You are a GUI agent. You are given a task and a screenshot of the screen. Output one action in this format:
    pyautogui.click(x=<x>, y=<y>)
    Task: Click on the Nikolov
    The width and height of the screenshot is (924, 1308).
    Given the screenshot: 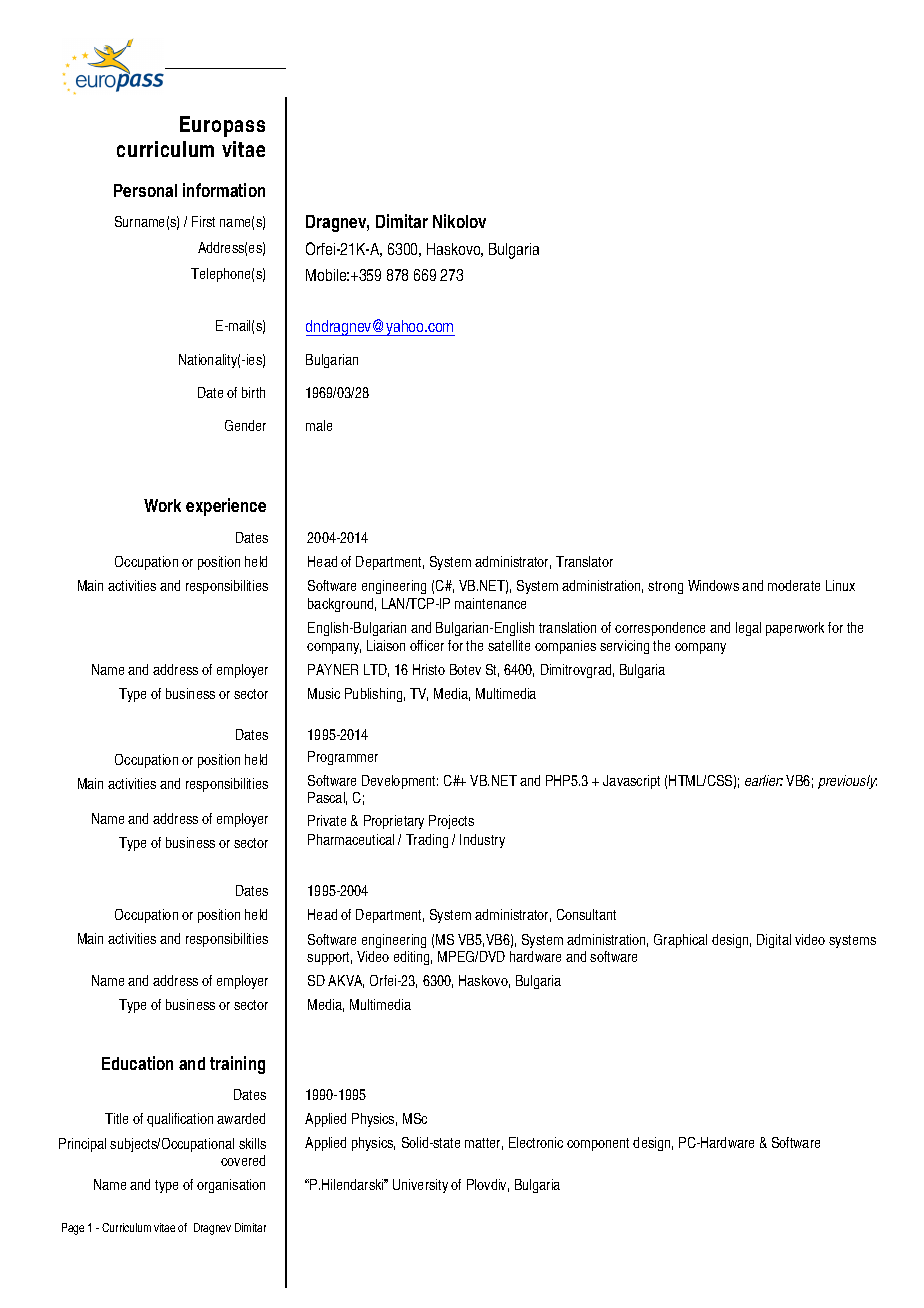 What is the action you would take?
    pyautogui.click(x=459, y=221)
